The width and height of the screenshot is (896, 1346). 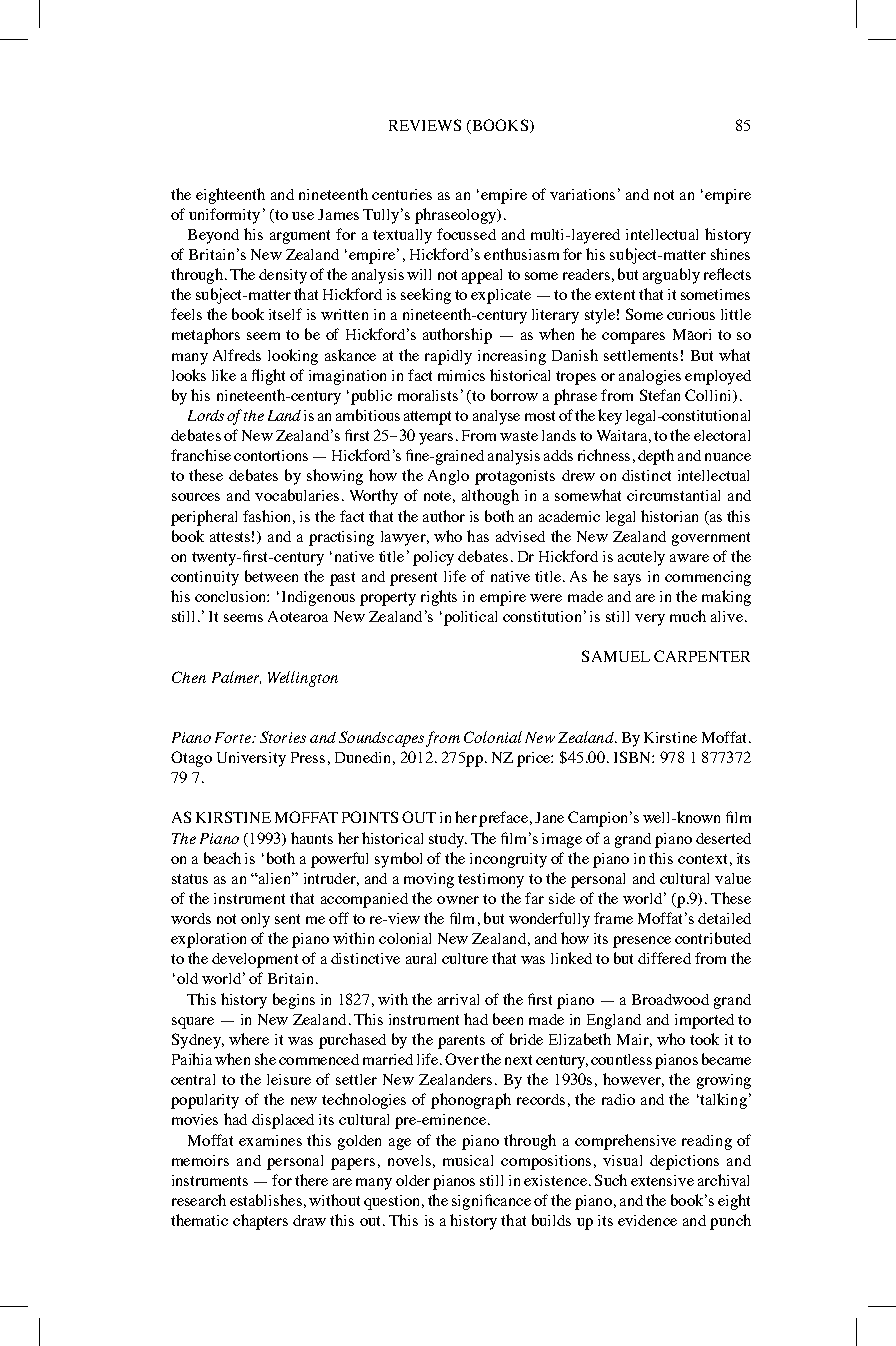 I want to click on University, so click(x=251, y=759).
